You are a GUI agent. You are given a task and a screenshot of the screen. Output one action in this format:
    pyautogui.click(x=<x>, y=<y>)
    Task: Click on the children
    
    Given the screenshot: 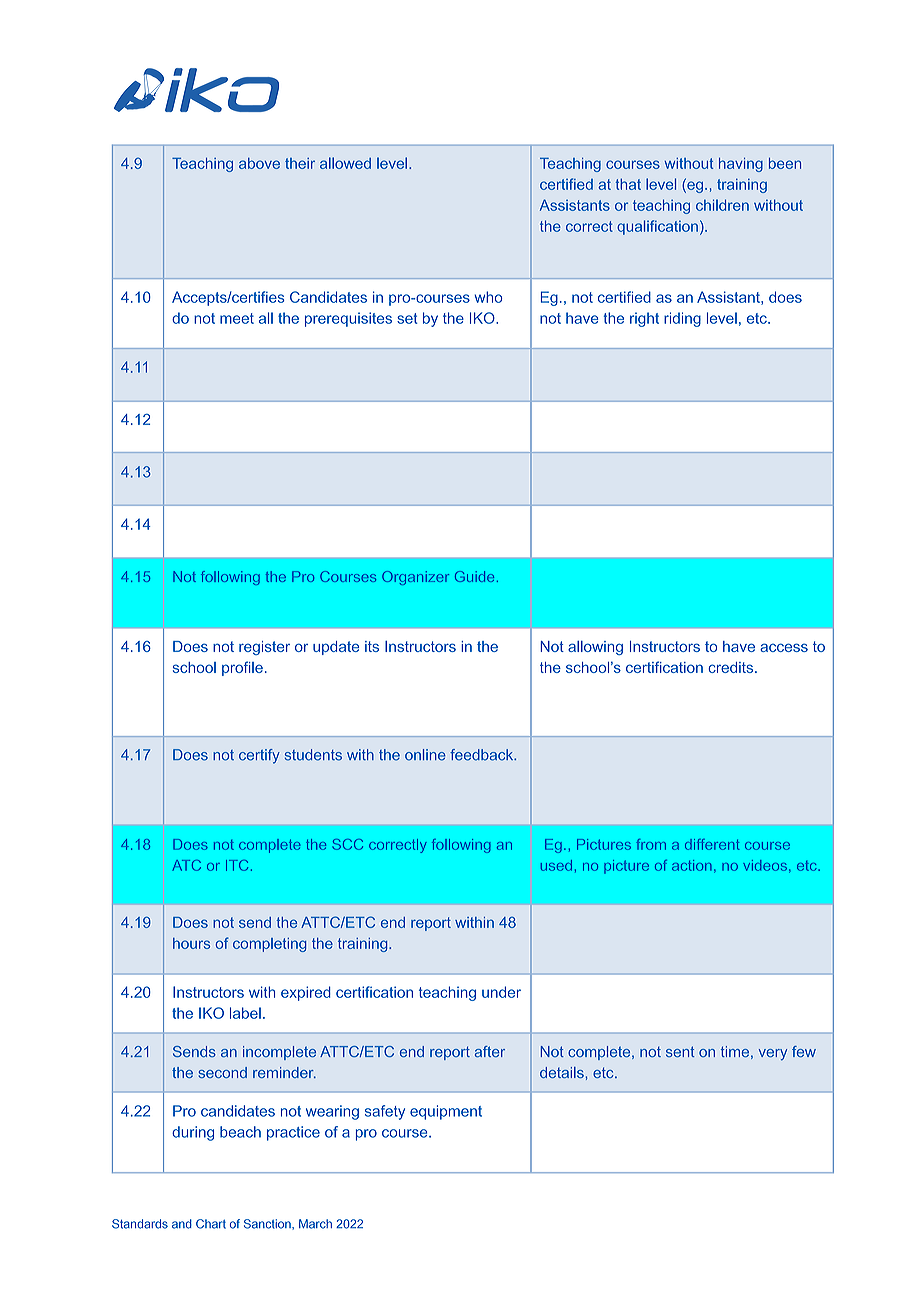 What is the action you would take?
    pyautogui.click(x=722, y=205)
